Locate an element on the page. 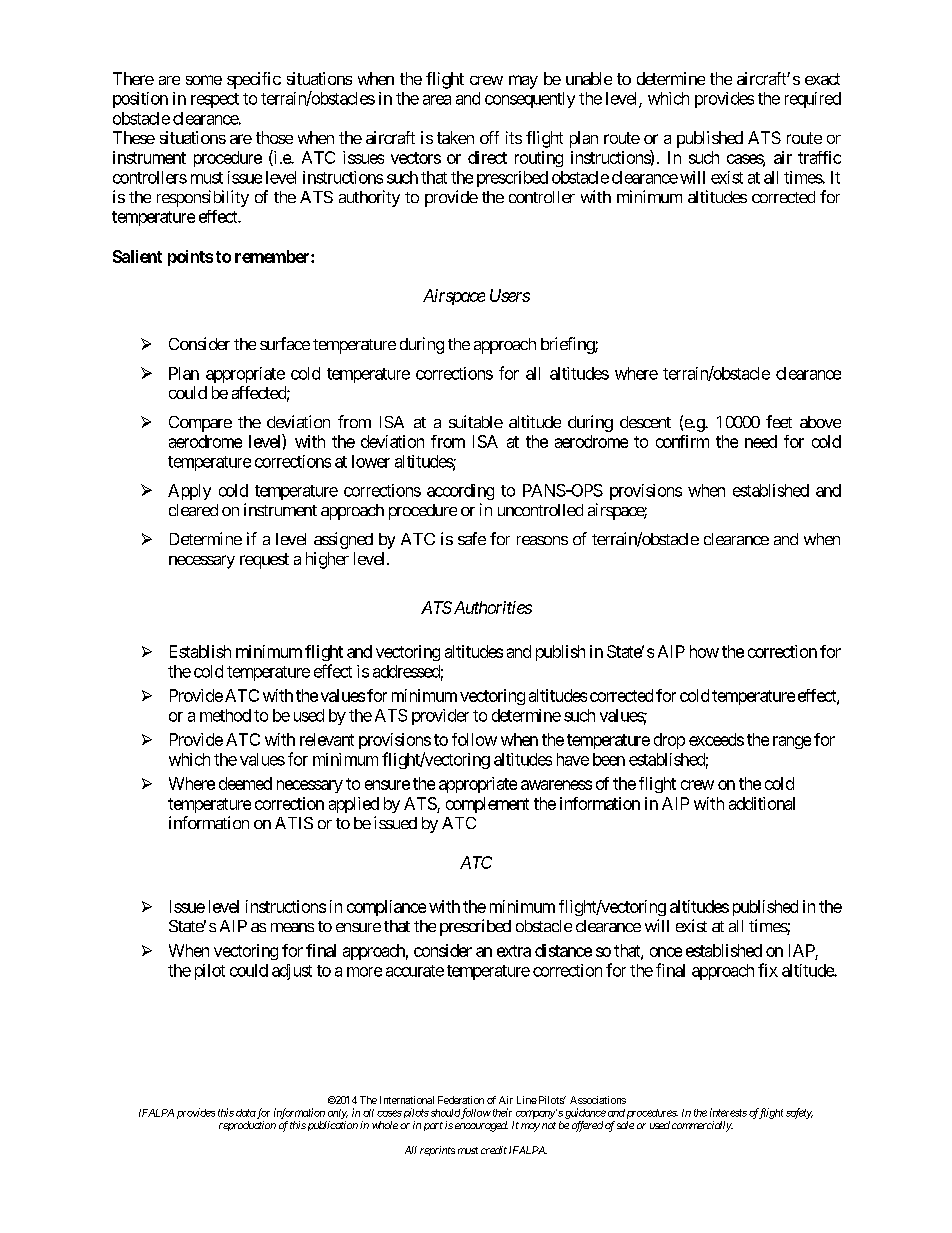 Image resolution: width=952 pixels, height=1233 pixels. required is located at coordinates (813, 100).
